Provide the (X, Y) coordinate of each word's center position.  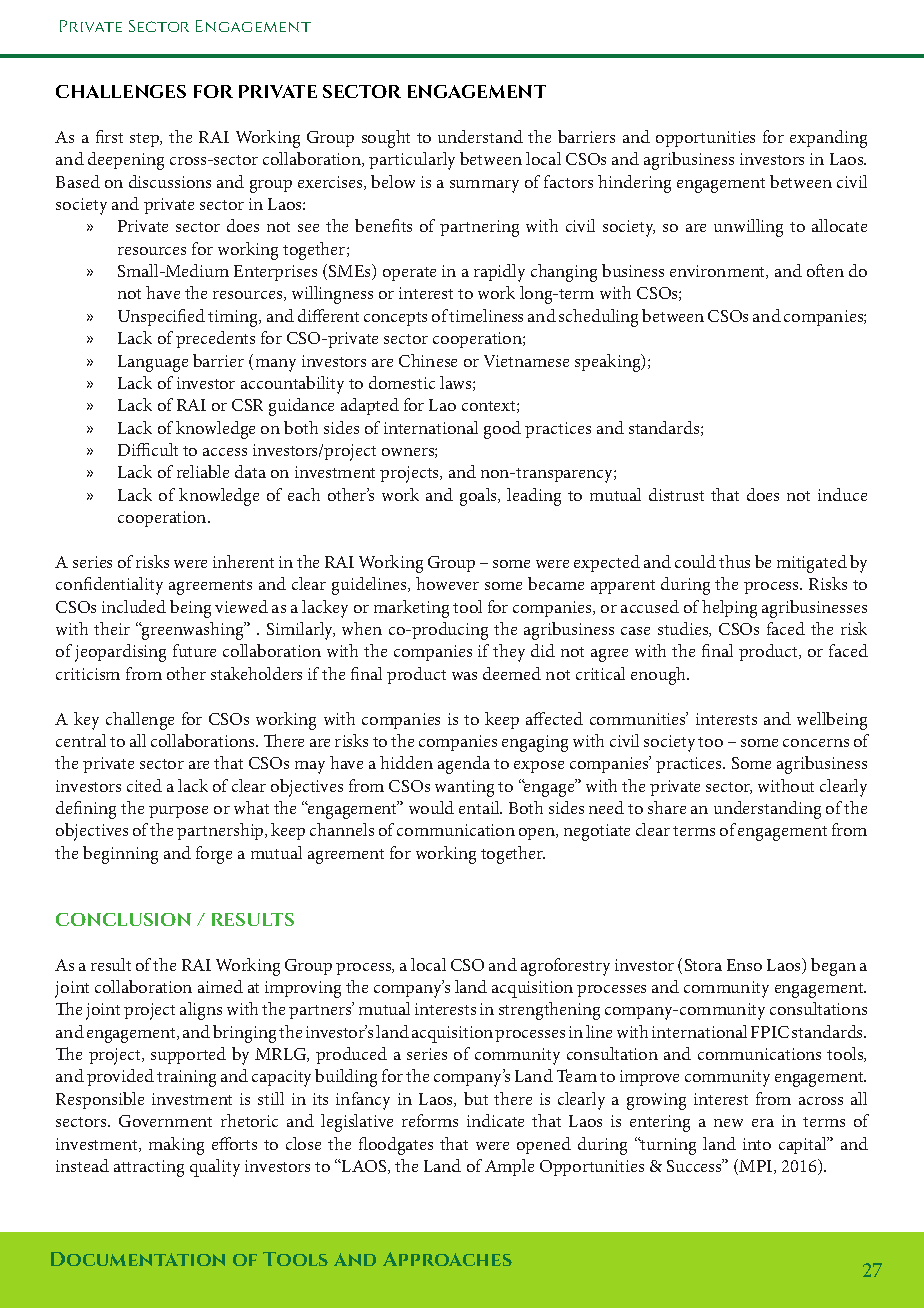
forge (214, 855)
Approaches (447, 1259)
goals (480, 497)
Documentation (138, 1259)
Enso (744, 965)
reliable (203, 471)
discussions (170, 181)
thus (734, 561)
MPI (757, 1167)
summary (484, 186)
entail (480, 807)
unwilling (748, 228)
